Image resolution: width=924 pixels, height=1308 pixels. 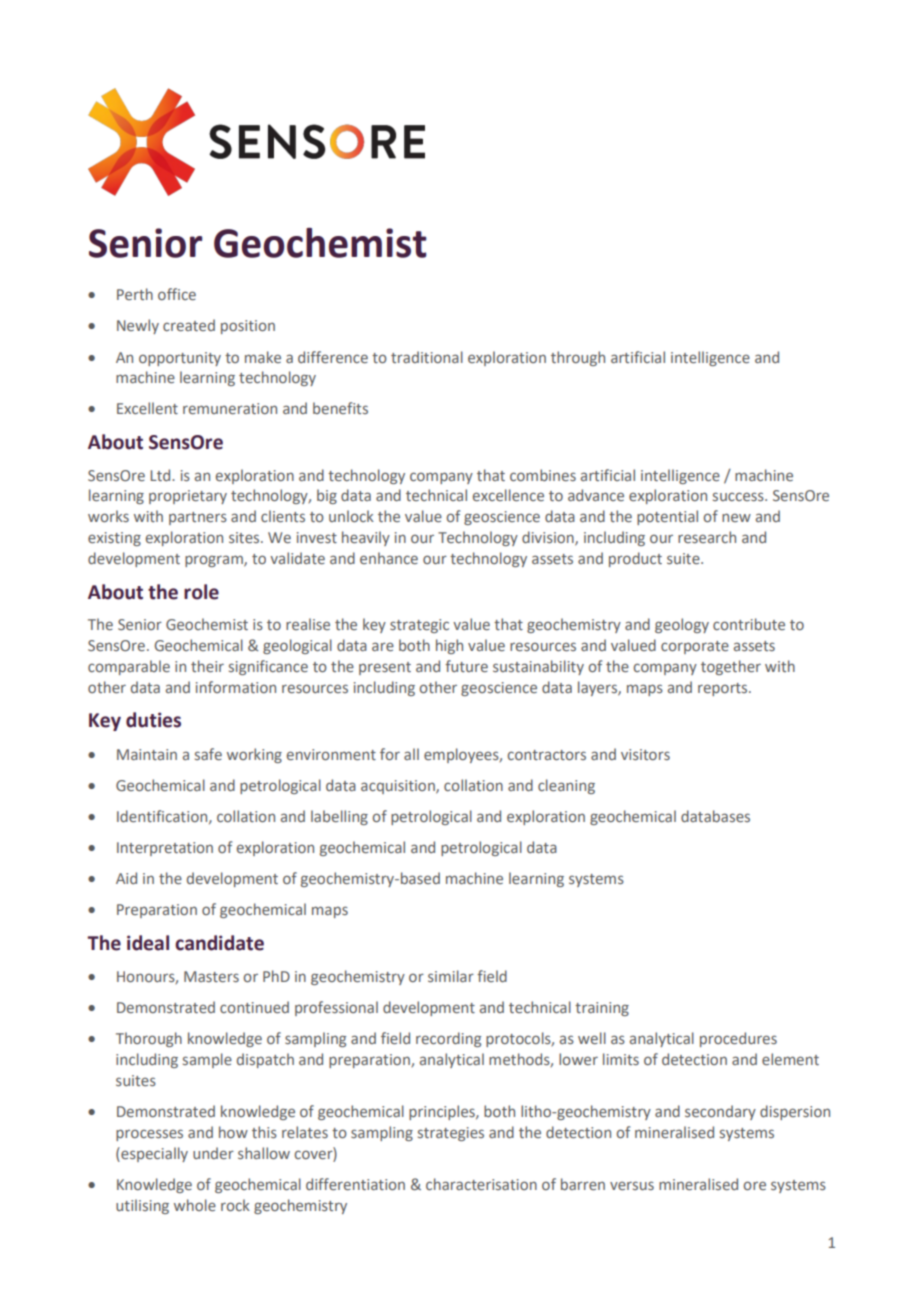 What do you see at coordinates (126, 878) in the screenshot?
I see `Aid` at bounding box center [126, 878].
